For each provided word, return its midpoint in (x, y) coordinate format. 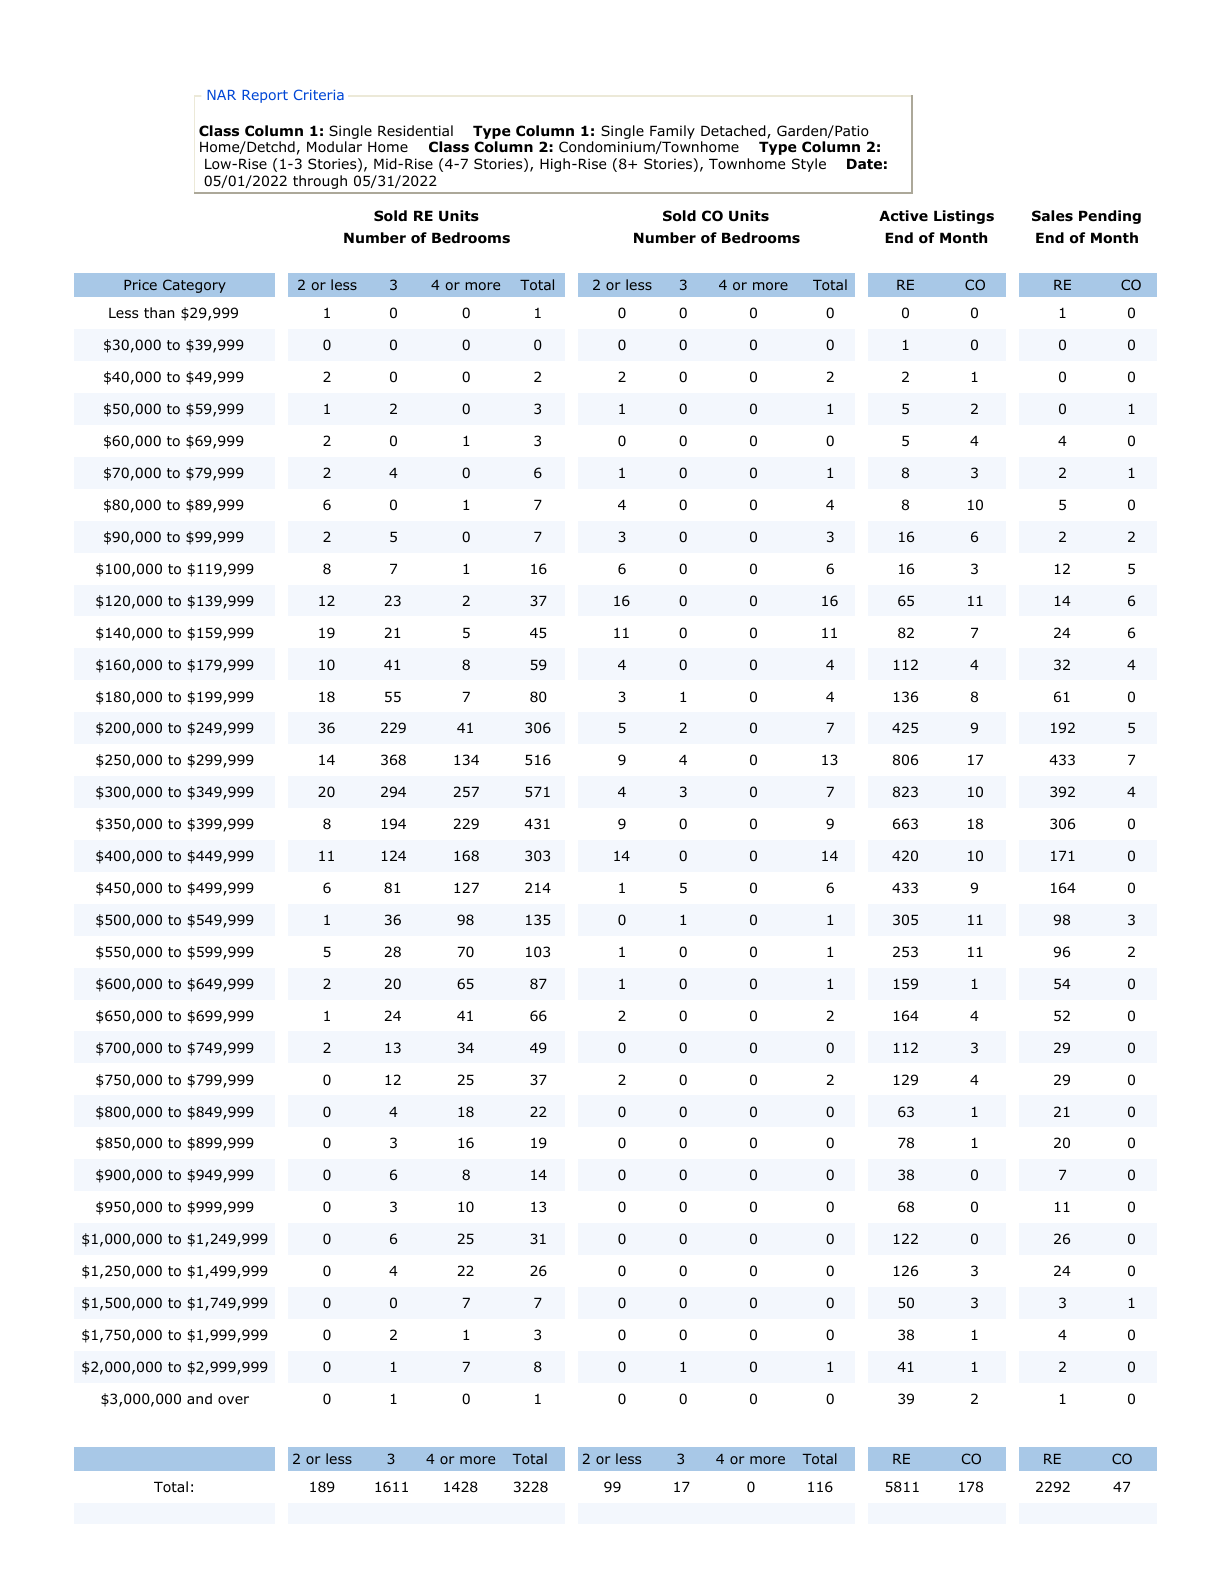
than (159, 312)
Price (140, 284)
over (233, 1400)
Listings (964, 217)
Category (194, 286)
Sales (1052, 216)
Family (672, 133)
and (199, 1398)
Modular (334, 146)
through (320, 182)
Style (809, 165)
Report (265, 96)
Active (903, 215)
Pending (1110, 217)
